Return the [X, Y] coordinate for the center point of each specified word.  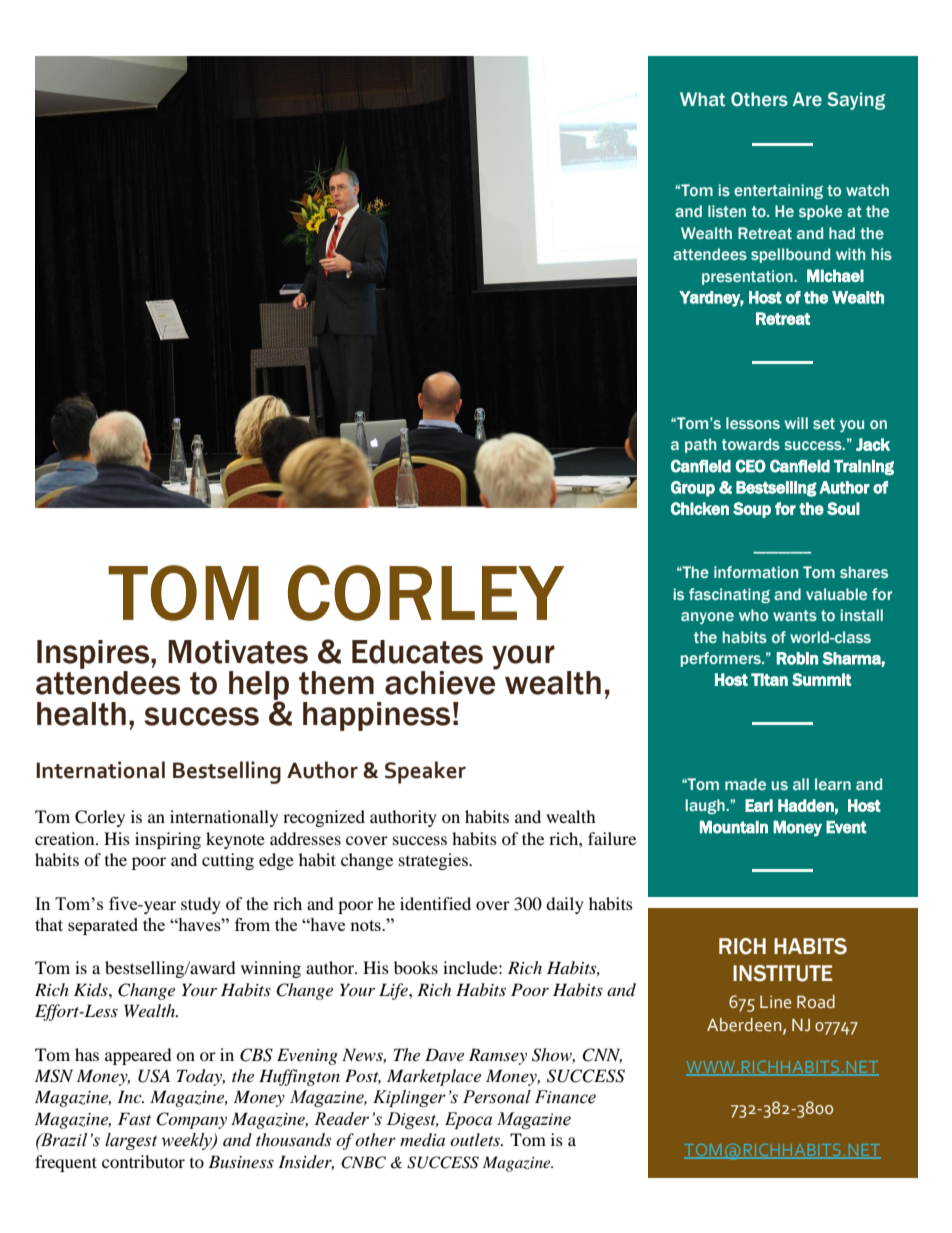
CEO [750, 466]
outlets [476, 1139]
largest [131, 1141]
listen [727, 211]
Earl [759, 805]
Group [693, 489]
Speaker [425, 772]
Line [775, 1002]
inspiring [168, 840]
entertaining [778, 191]
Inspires [94, 654]
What [702, 99]
